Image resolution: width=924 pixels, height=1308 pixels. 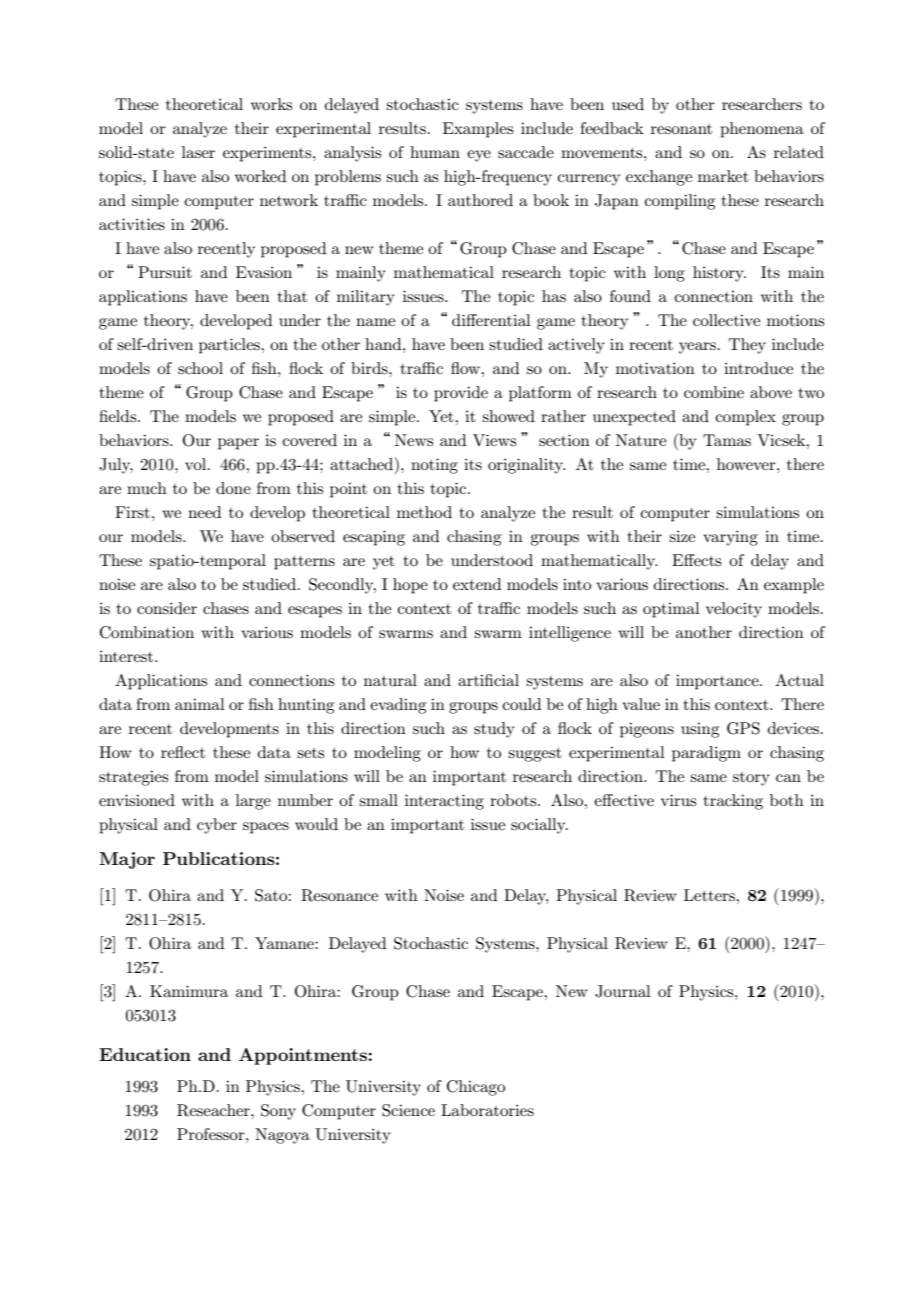 What do you see at coordinates (681, 129) in the page?
I see `resonant` at bounding box center [681, 129].
